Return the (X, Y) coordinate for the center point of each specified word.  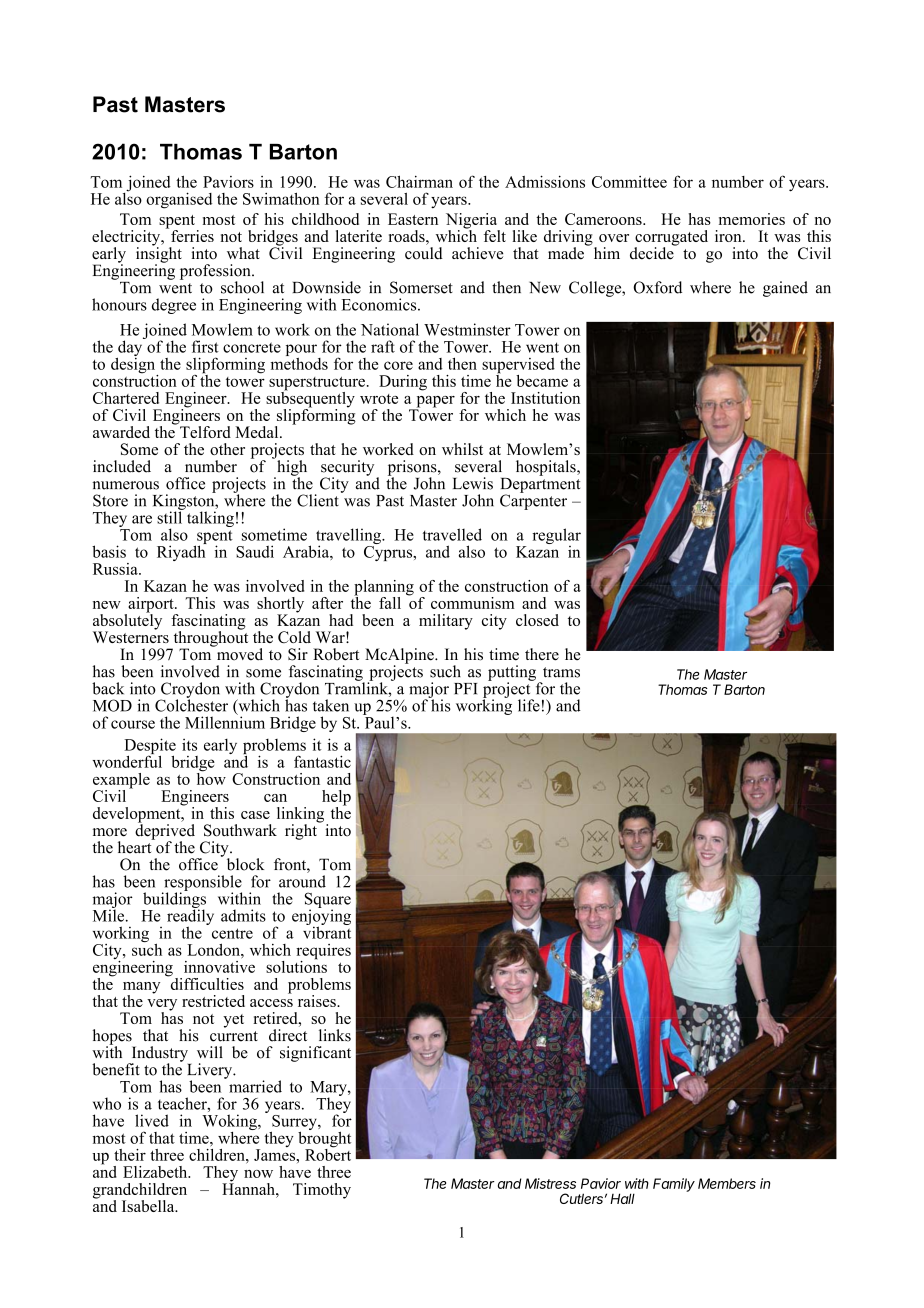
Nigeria (473, 222)
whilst (462, 449)
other (227, 449)
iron (729, 236)
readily (190, 917)
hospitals (547, 468)
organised (179, 200)
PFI (465, 688)
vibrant (327, 931)
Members (727, 1183)
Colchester (191, 704)
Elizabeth (156, 1172)
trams (561, 672)
